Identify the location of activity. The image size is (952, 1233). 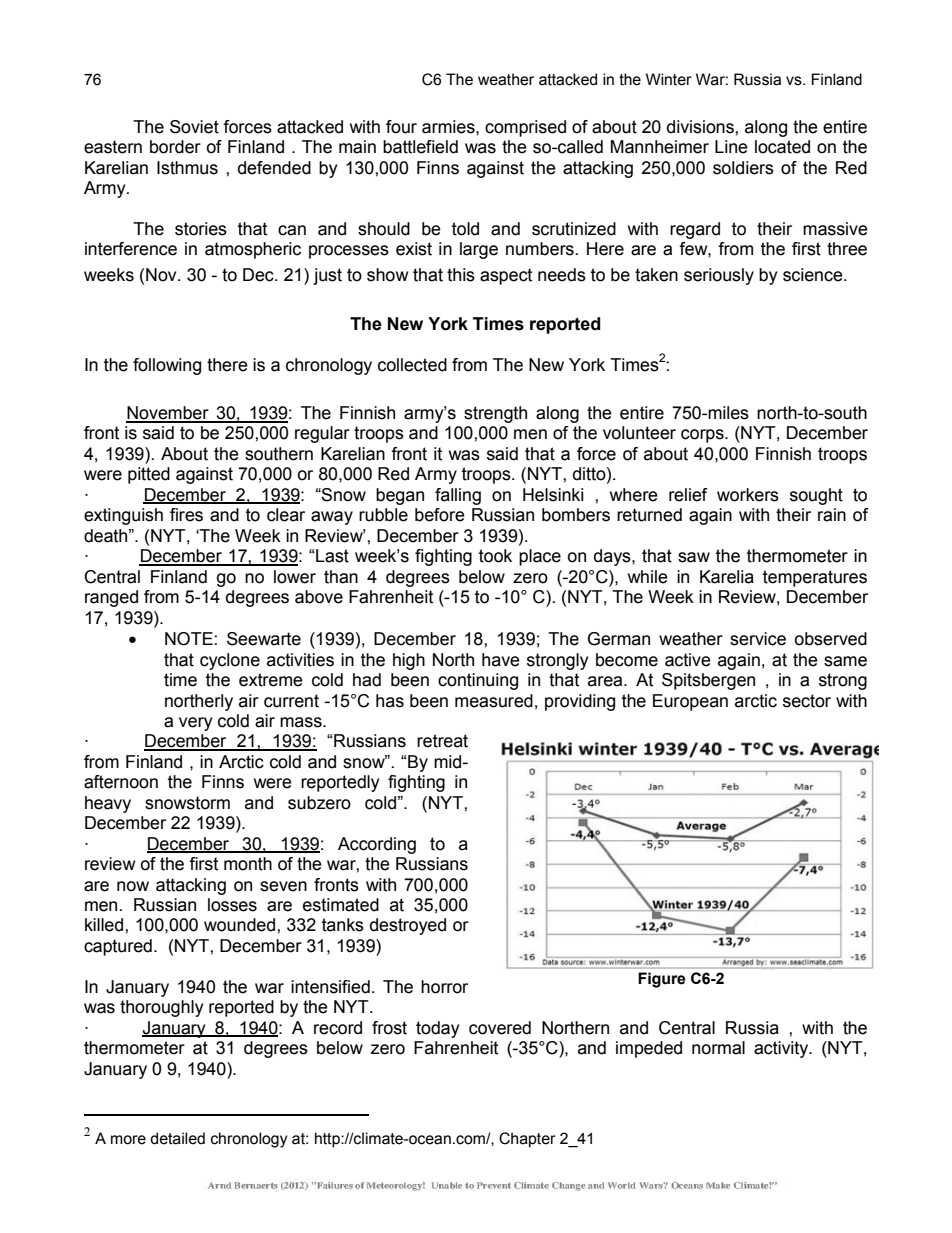
(782, 1049).
